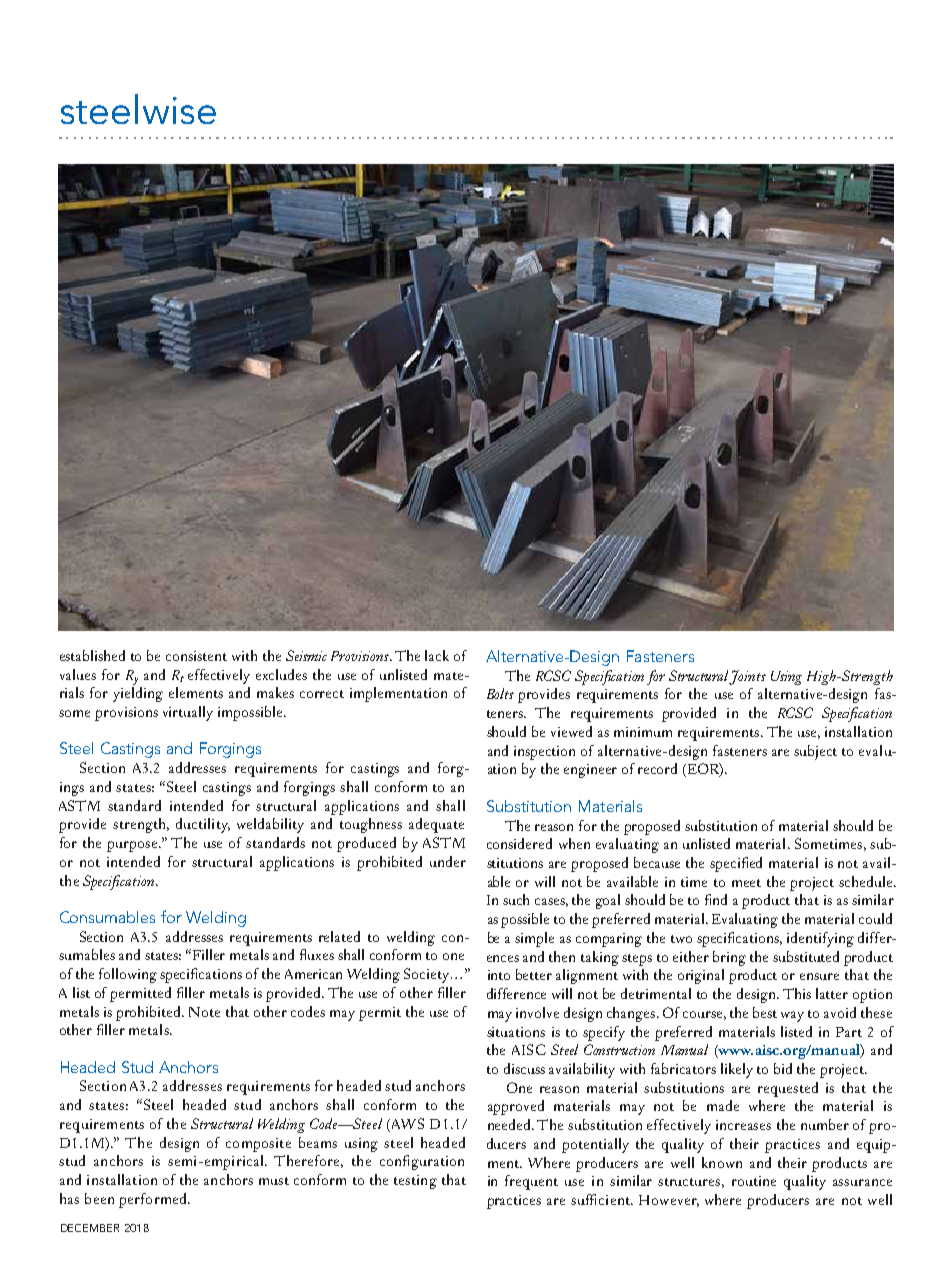 The height and width of the screenshot is (1275, 952). Describe the element at coordinates (128, 975) in the screenshot. I see `following` at that location.
